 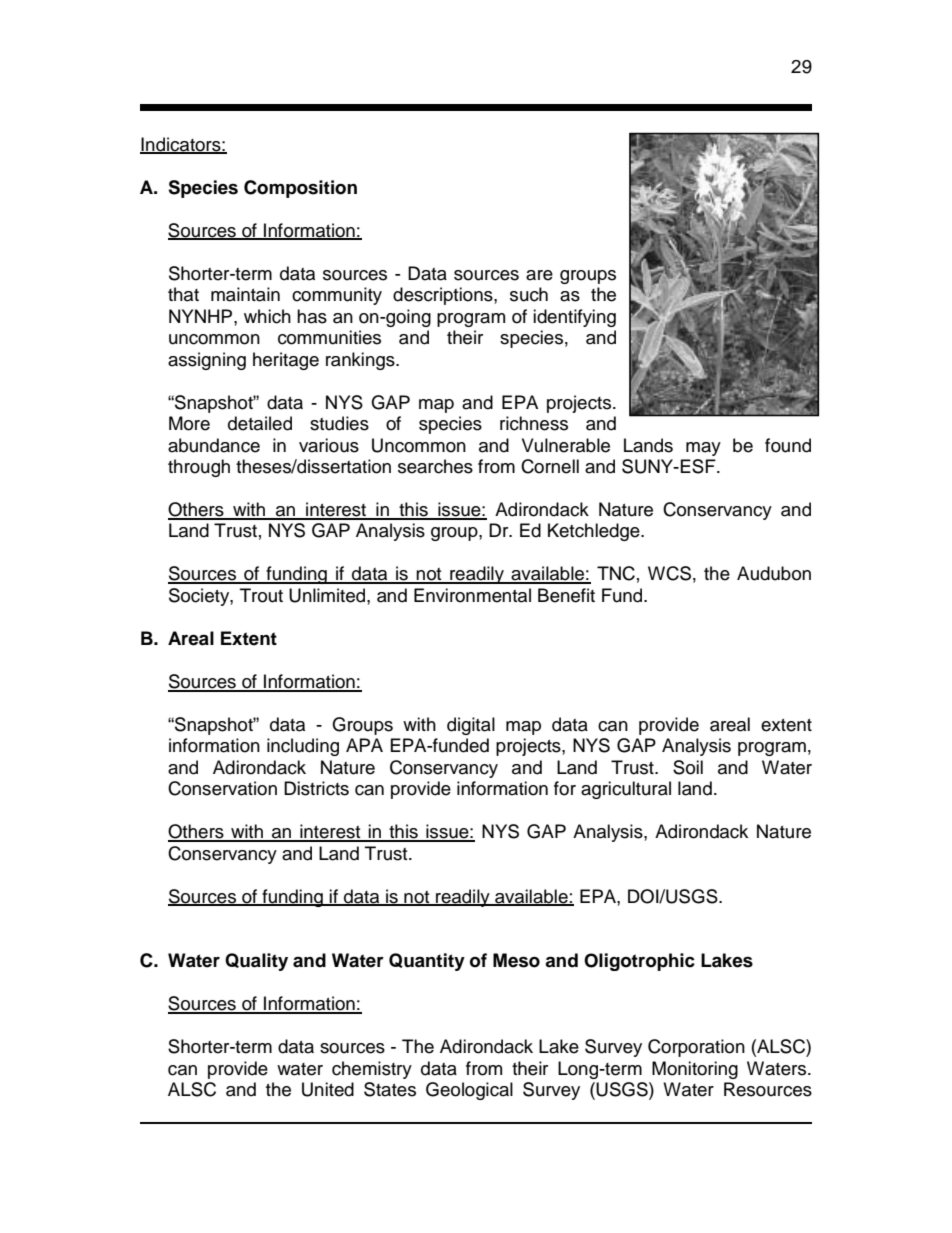 What do you see at coordinates (695, 1070) in the document?
I see `Monitoring` at bounding box center [695, 1070].
